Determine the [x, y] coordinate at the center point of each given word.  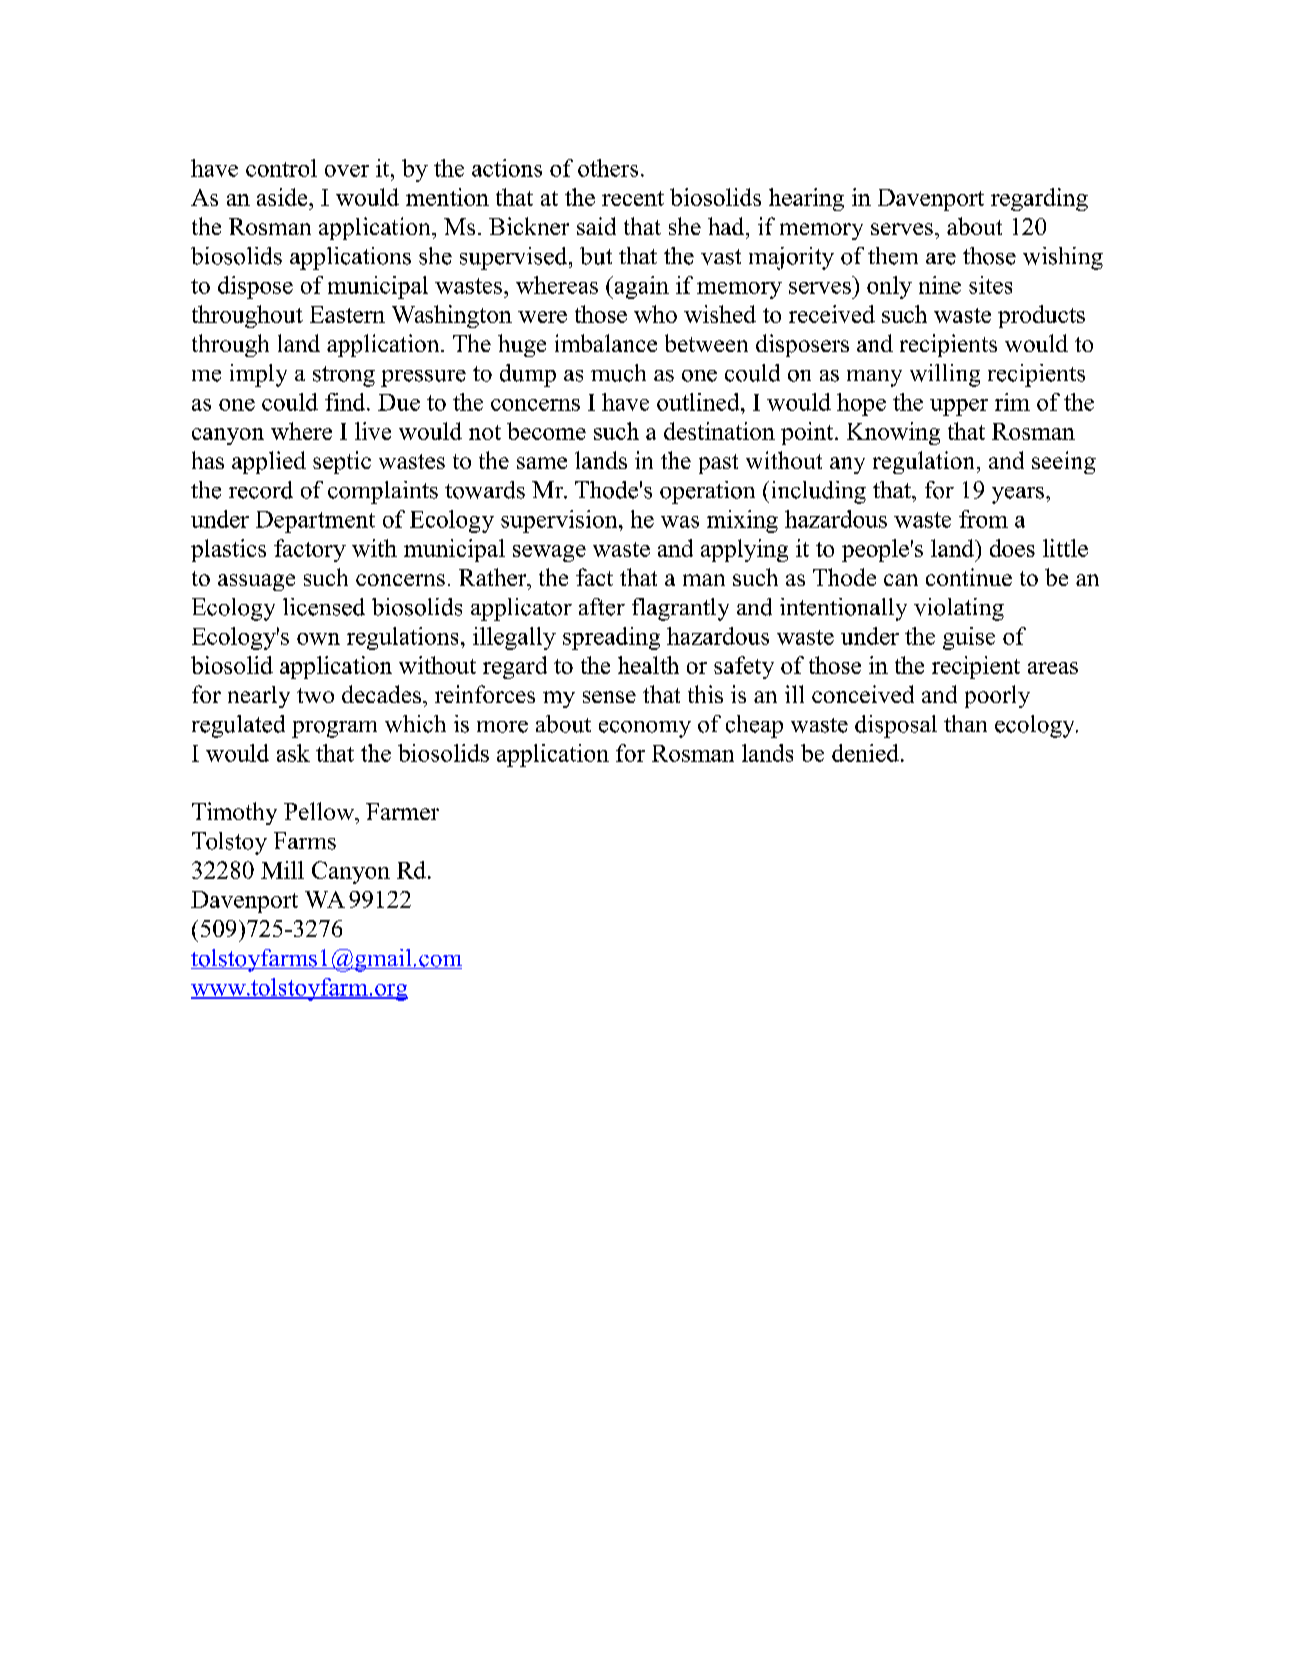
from [983, 519]
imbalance [606, 343]
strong [344, 376]
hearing [806, 199]
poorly [997, 696]
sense [609, 697]
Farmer [402, 811]
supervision [560, 521]
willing [945, 375]
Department [315, 522]
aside [283, 197]
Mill [282, 870]
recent [633, 198]
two [315, 695]
